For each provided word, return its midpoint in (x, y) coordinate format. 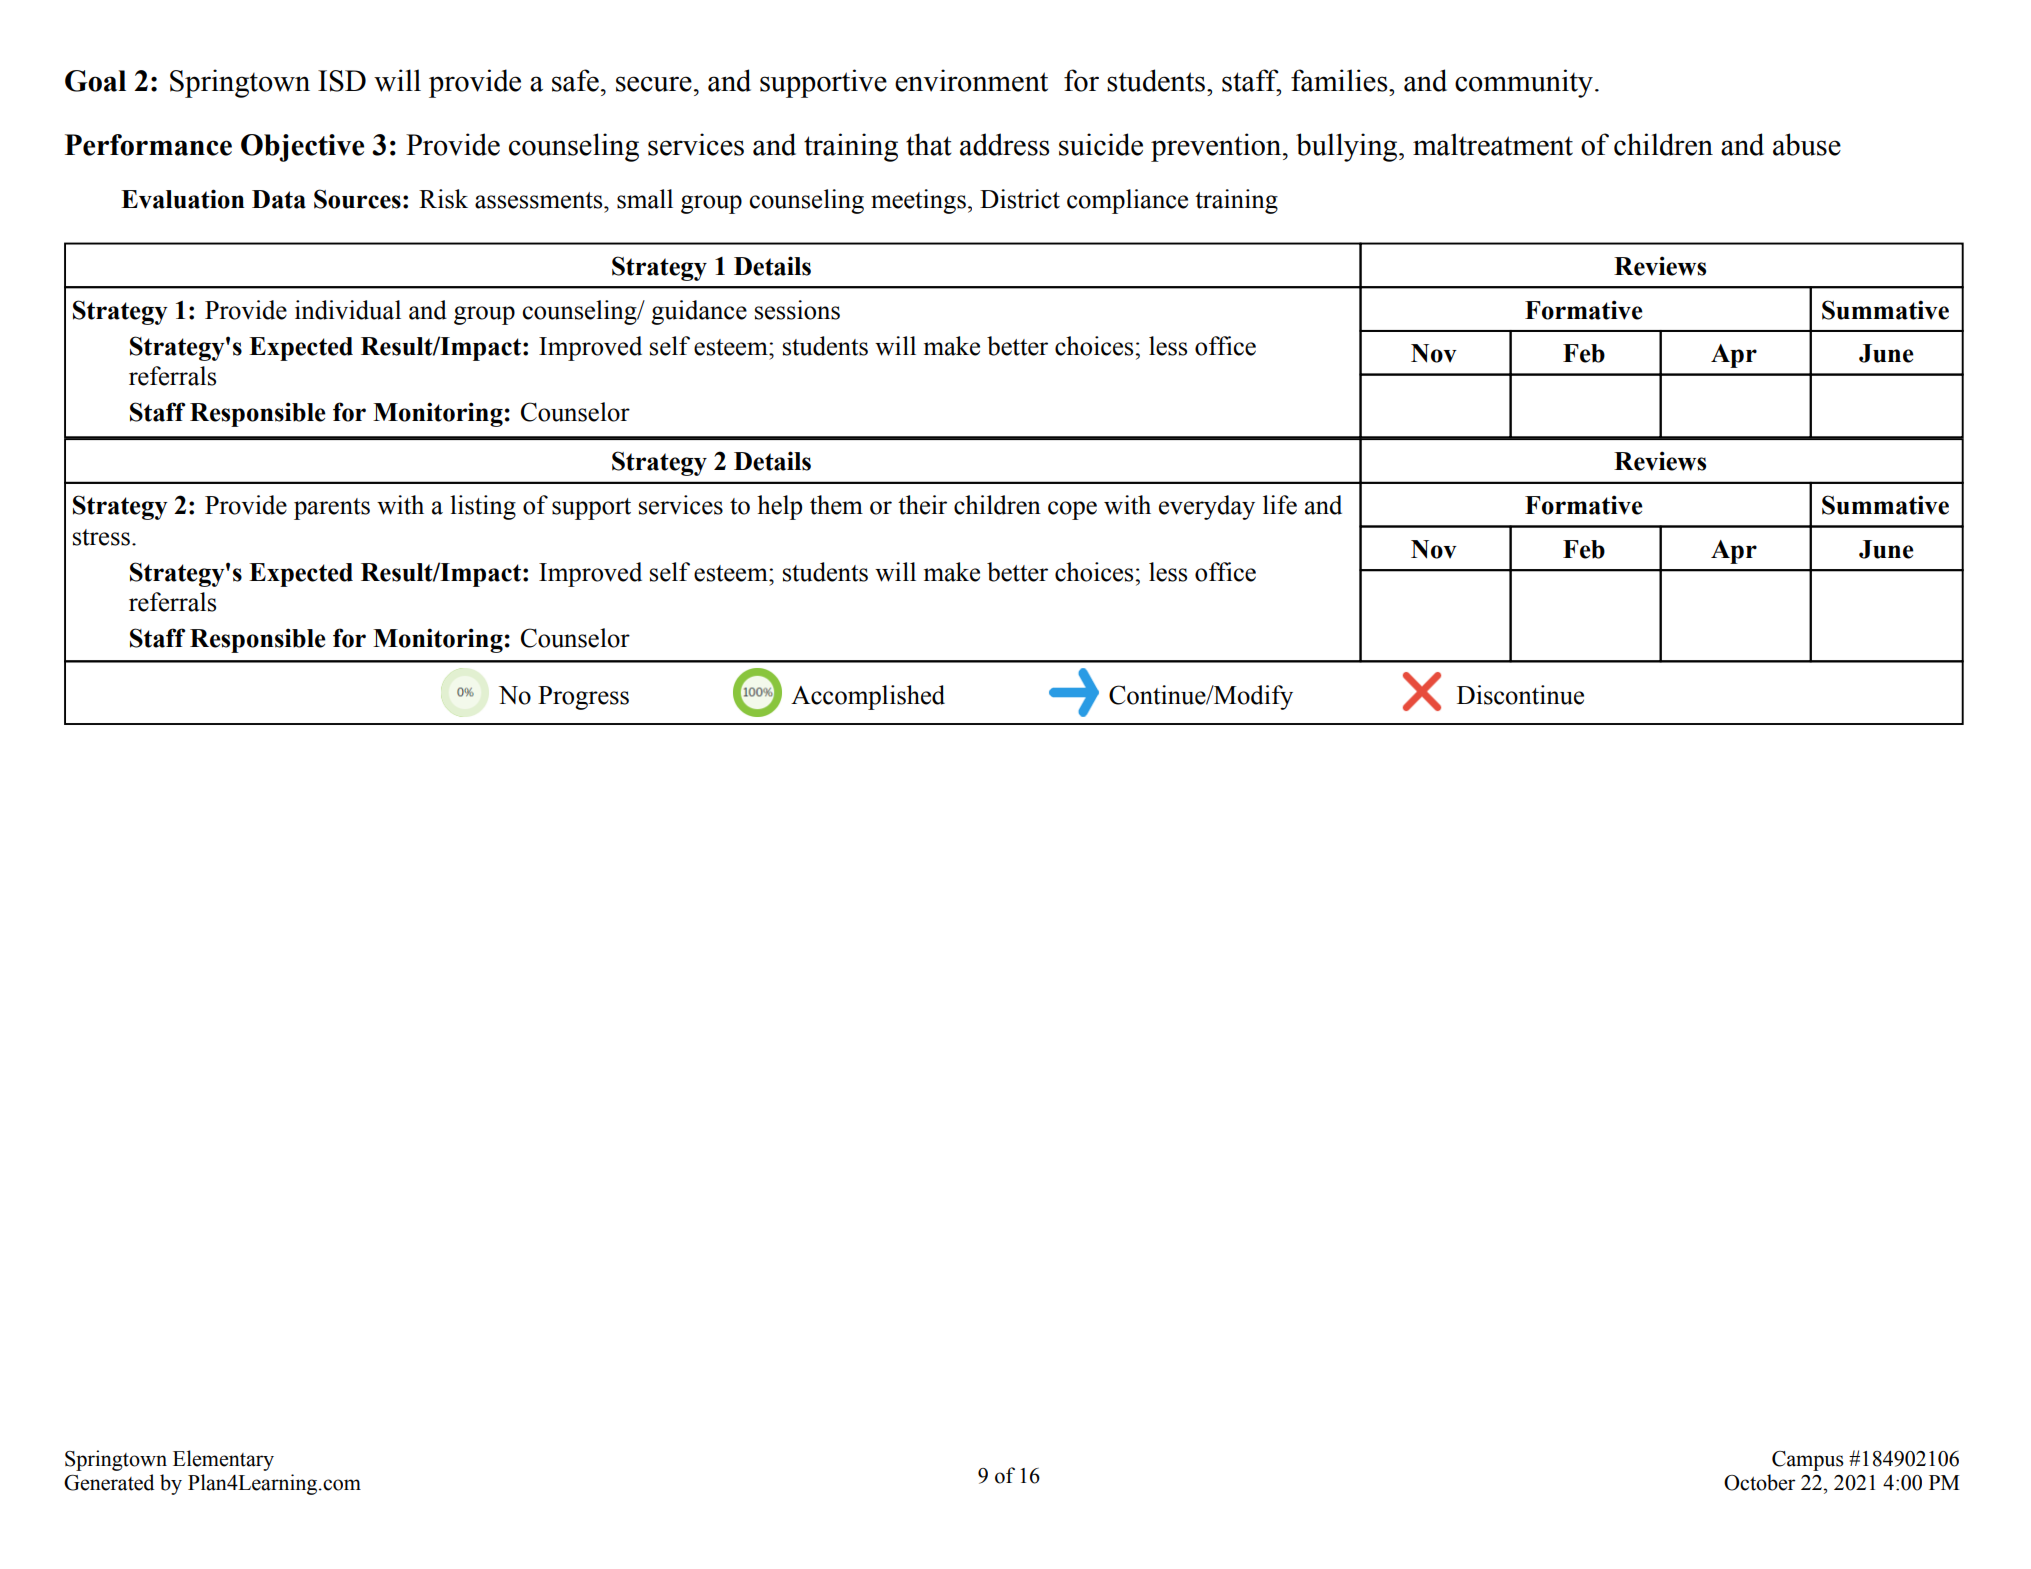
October (1760, 1482)
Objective (302, 148)
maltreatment (1493, 144)
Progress (583, 698)
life (1280, 505)
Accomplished (868, 697)
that (929, 144)
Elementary (223, 1460)
